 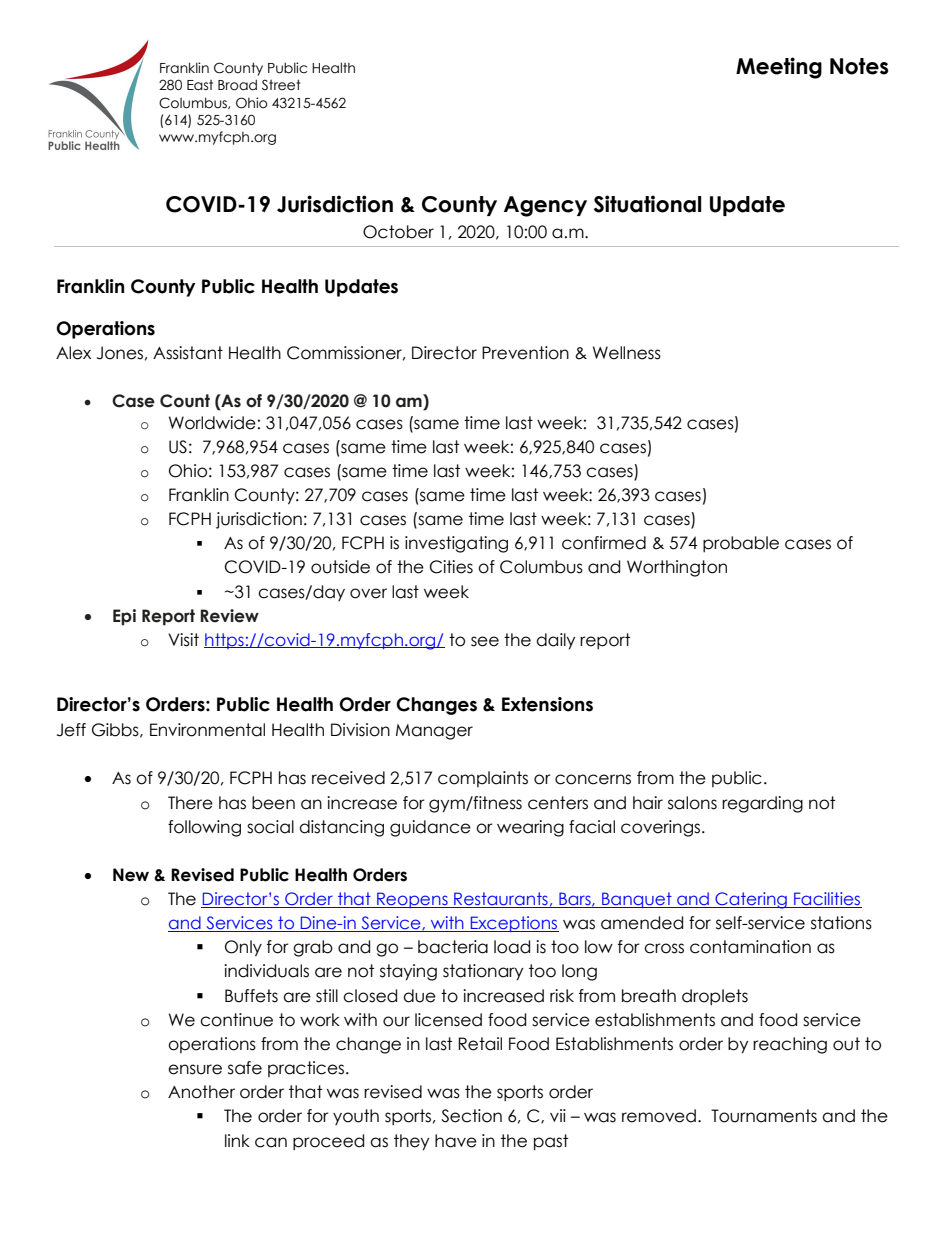 I want to click on Restaurants, so click(x=501, y=900).
